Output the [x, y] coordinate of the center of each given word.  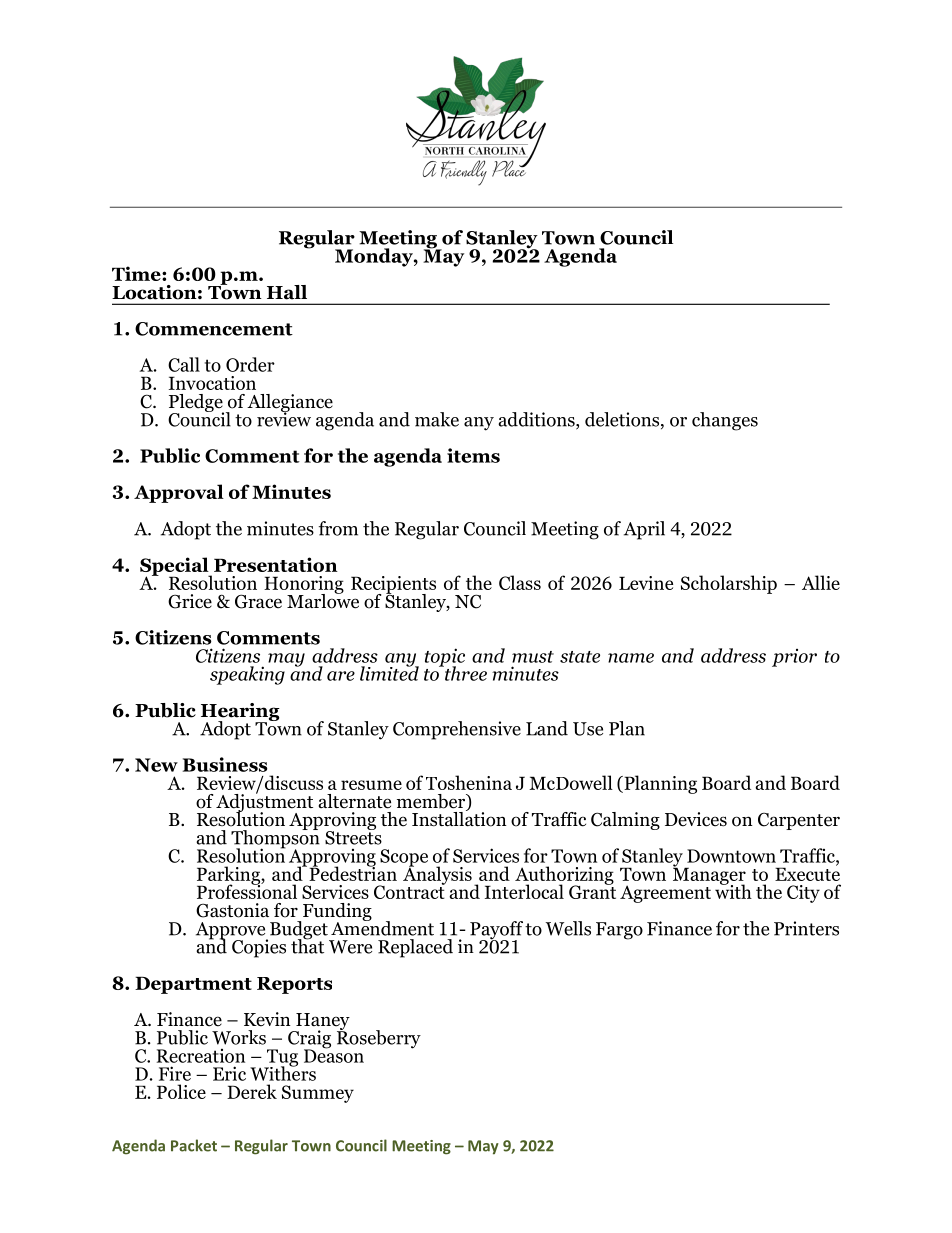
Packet [194, 1145]
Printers [806, 928]
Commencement [214, 329]
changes [725, 421]
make [437, 419]
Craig [309, 1040]
